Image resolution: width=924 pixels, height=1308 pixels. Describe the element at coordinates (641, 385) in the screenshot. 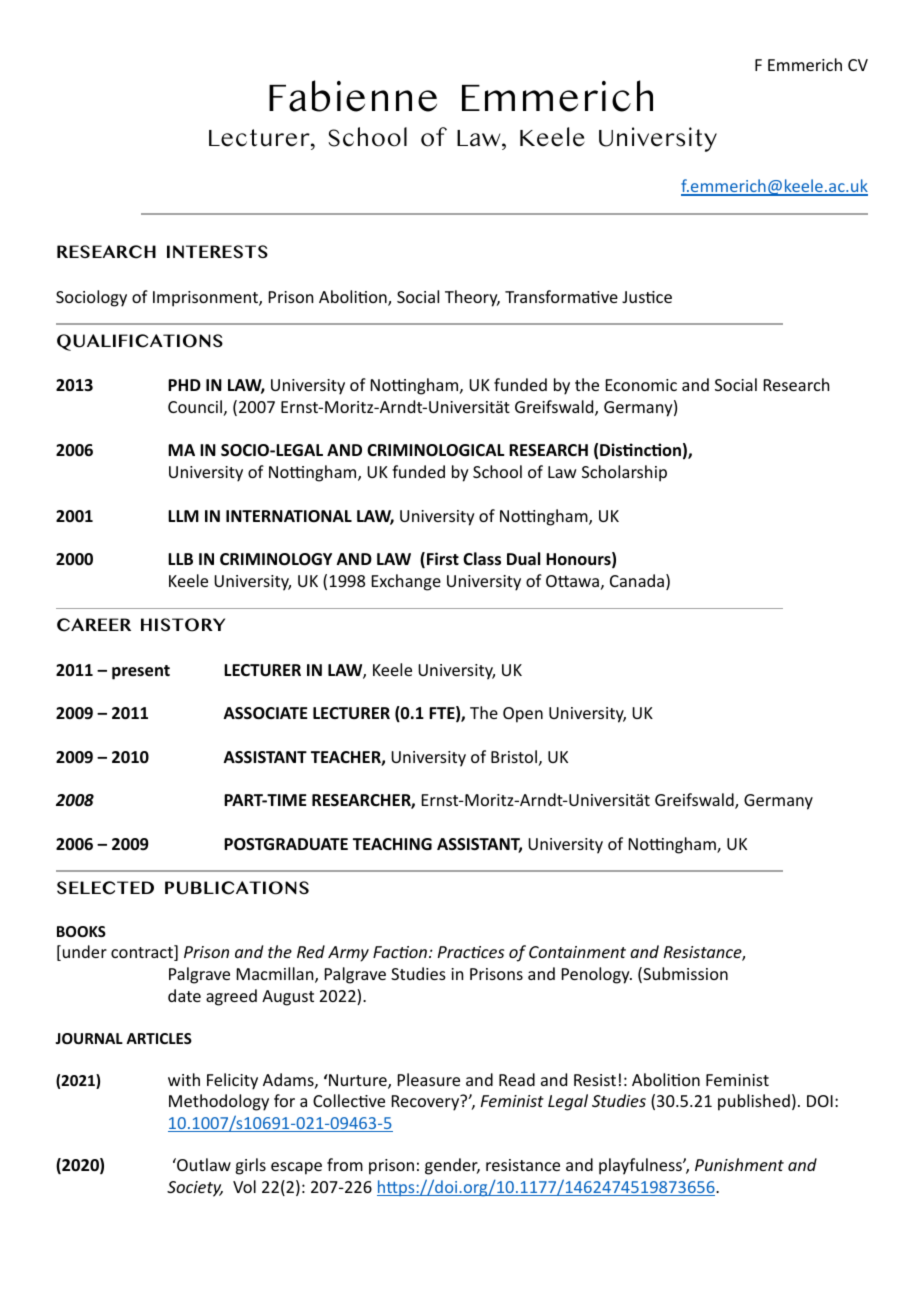

I see `Economic` at that location.
